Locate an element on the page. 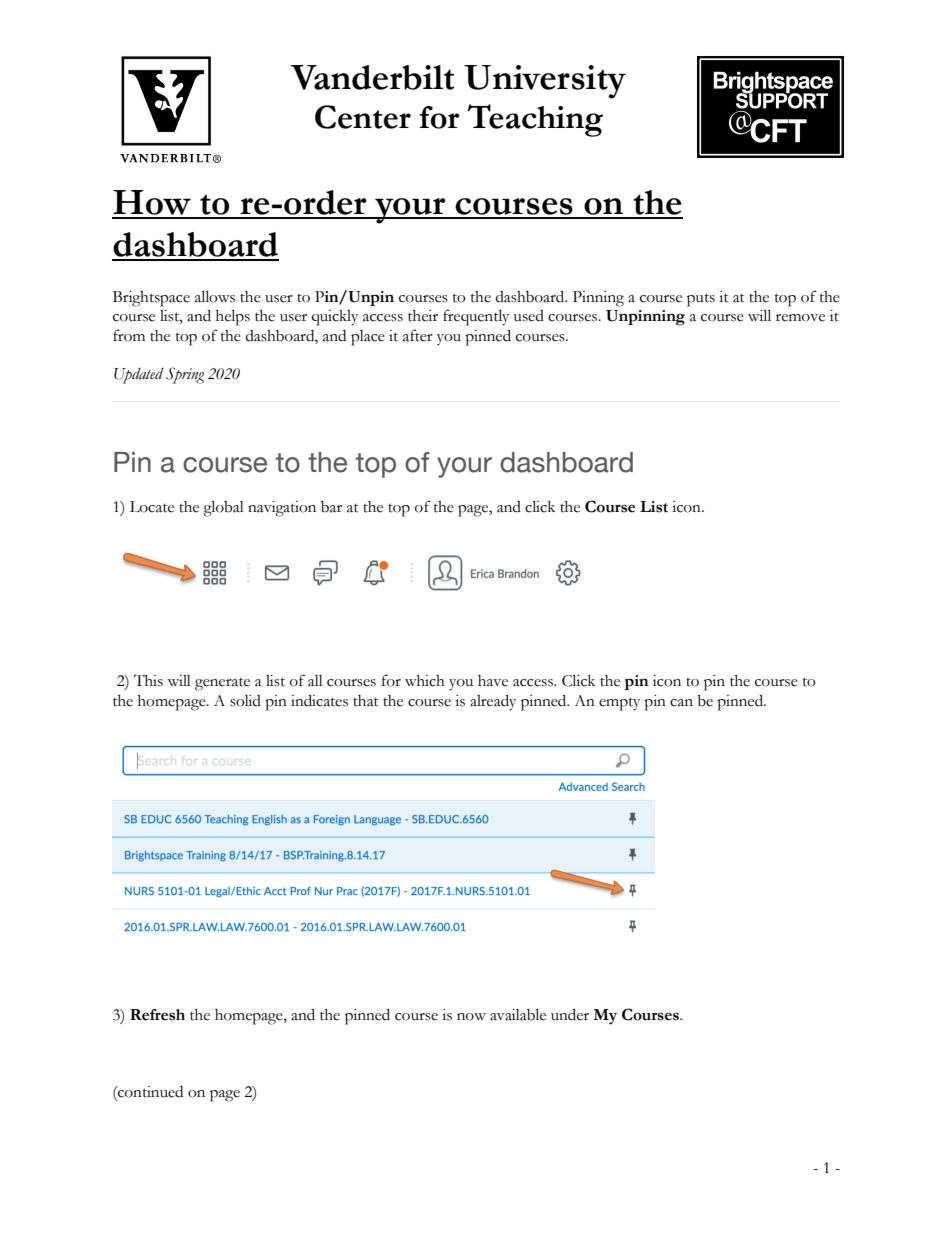  puts is located at coordinates (701, 300).
